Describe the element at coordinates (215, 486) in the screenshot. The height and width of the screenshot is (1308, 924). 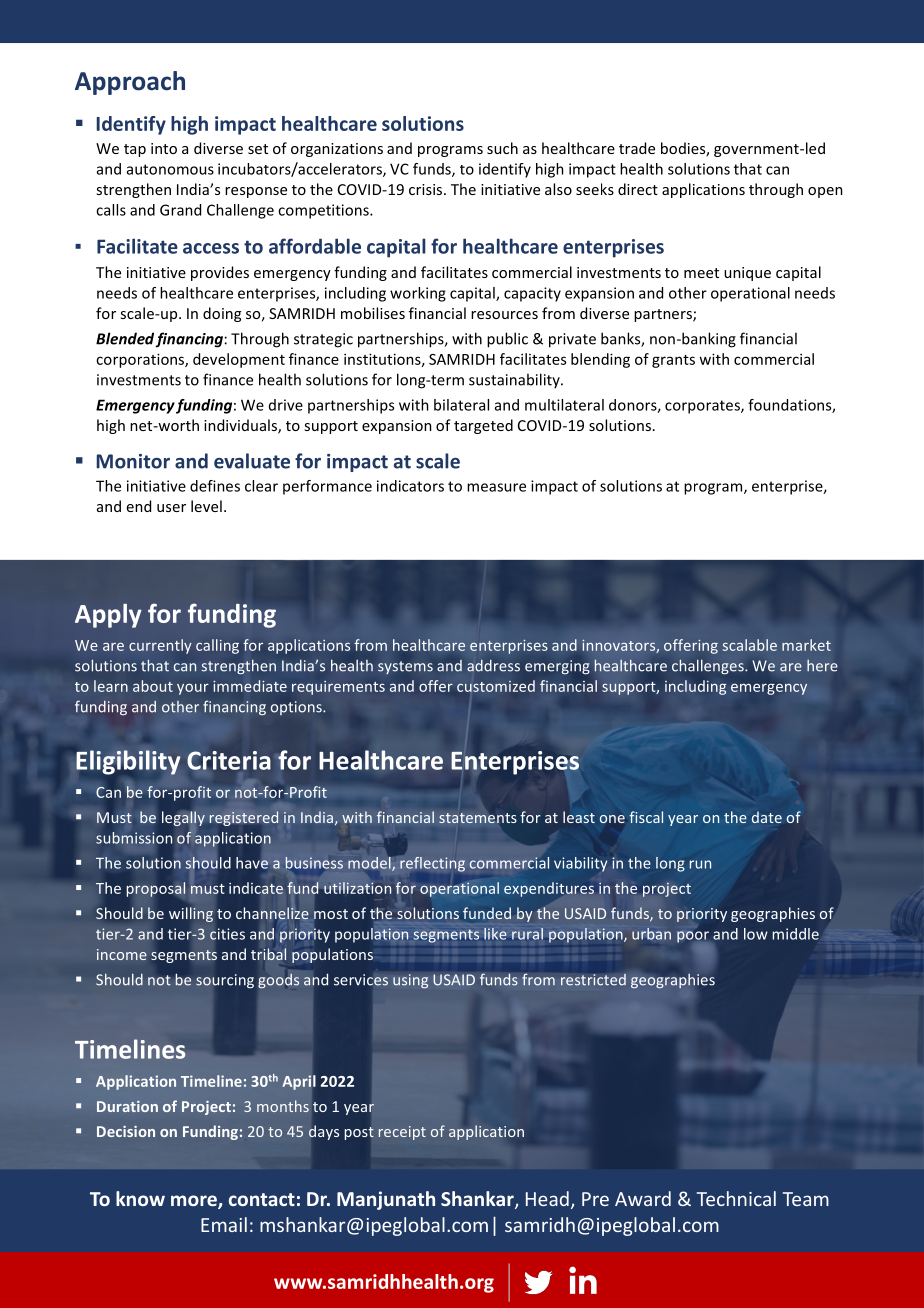
I see `defines` at that location.
